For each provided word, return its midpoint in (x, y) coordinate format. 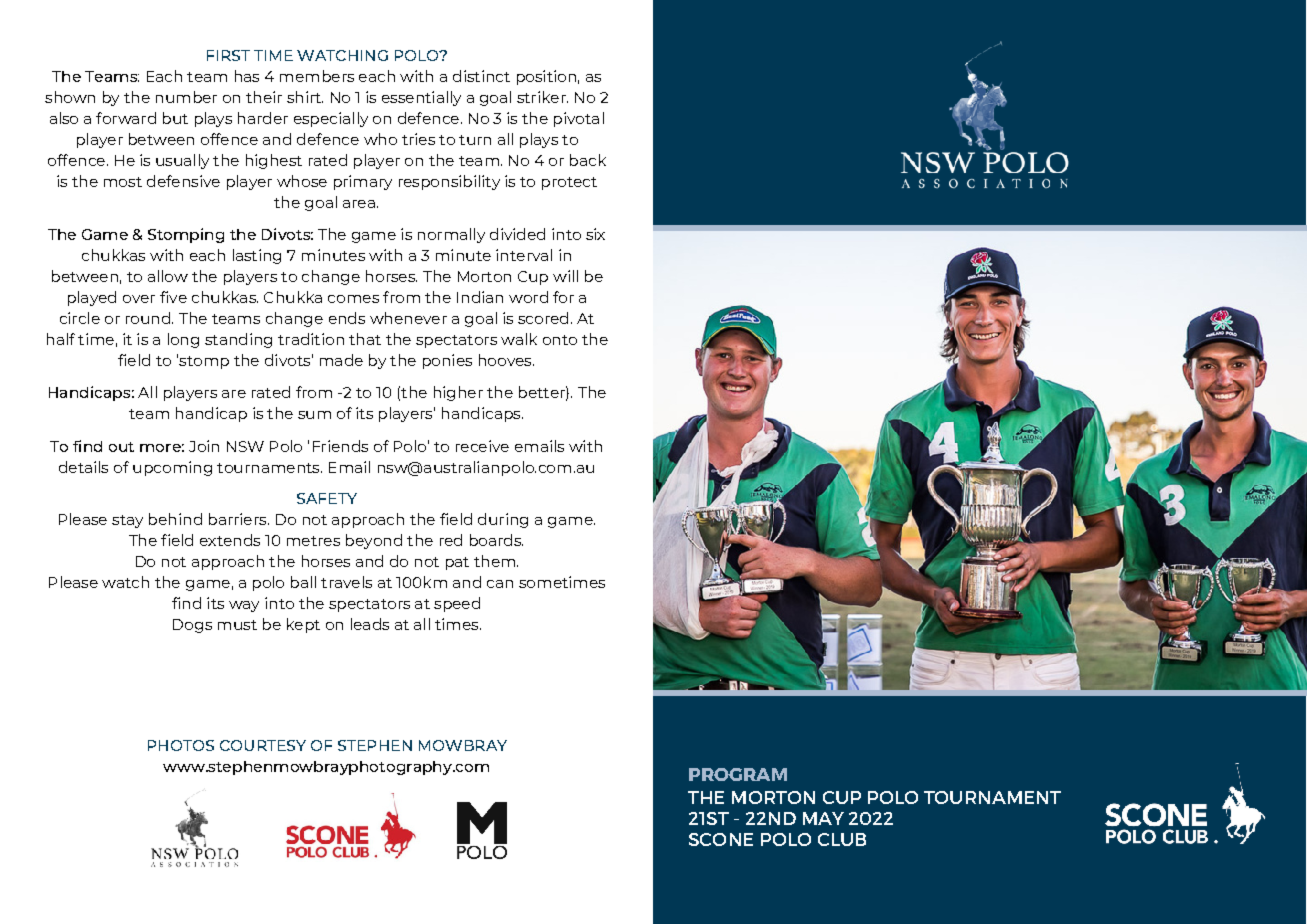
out (121, 447)
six (595, 234)
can (500, 584)
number (186, 97)
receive (482, 446)
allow (168, 276)
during (503, 520)
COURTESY (263, 745)
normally (451, 235)
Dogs (192, 626)
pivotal (579, 119)
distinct (481, 76)
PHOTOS (181, 745)
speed (457, 604)
